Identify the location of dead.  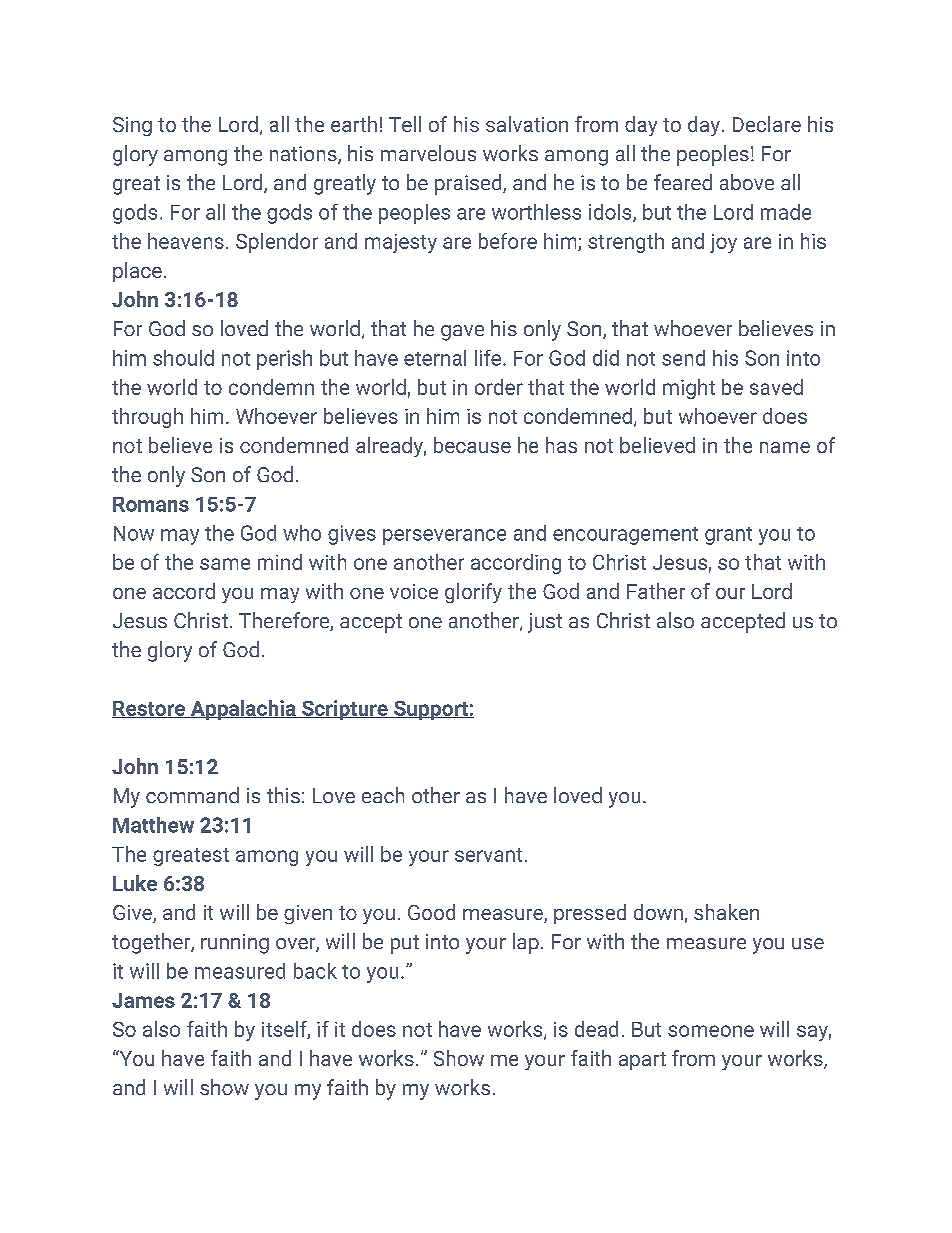
(596, 1029).
